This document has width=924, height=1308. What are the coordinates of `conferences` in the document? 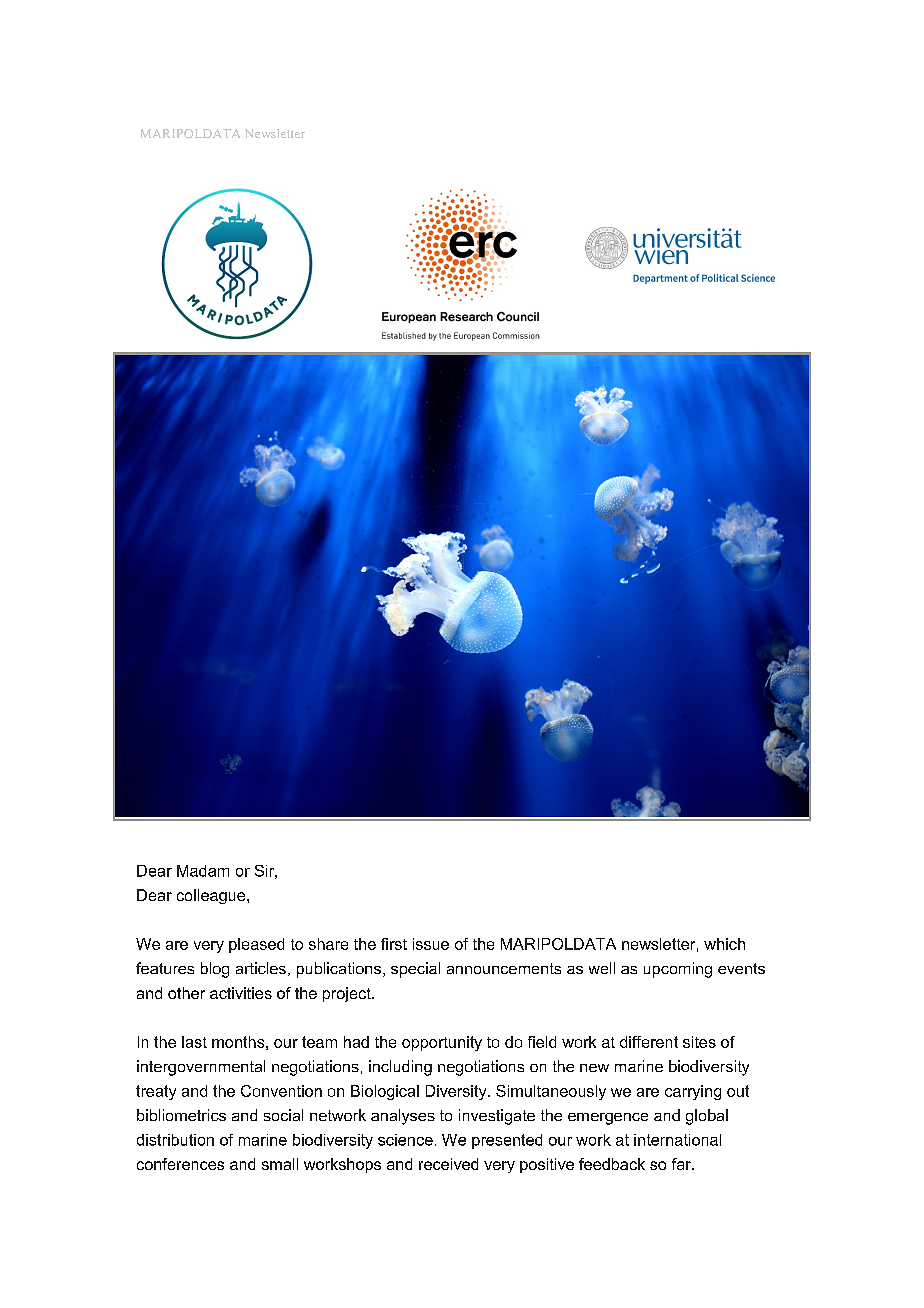 It's located at (180, 1164).
